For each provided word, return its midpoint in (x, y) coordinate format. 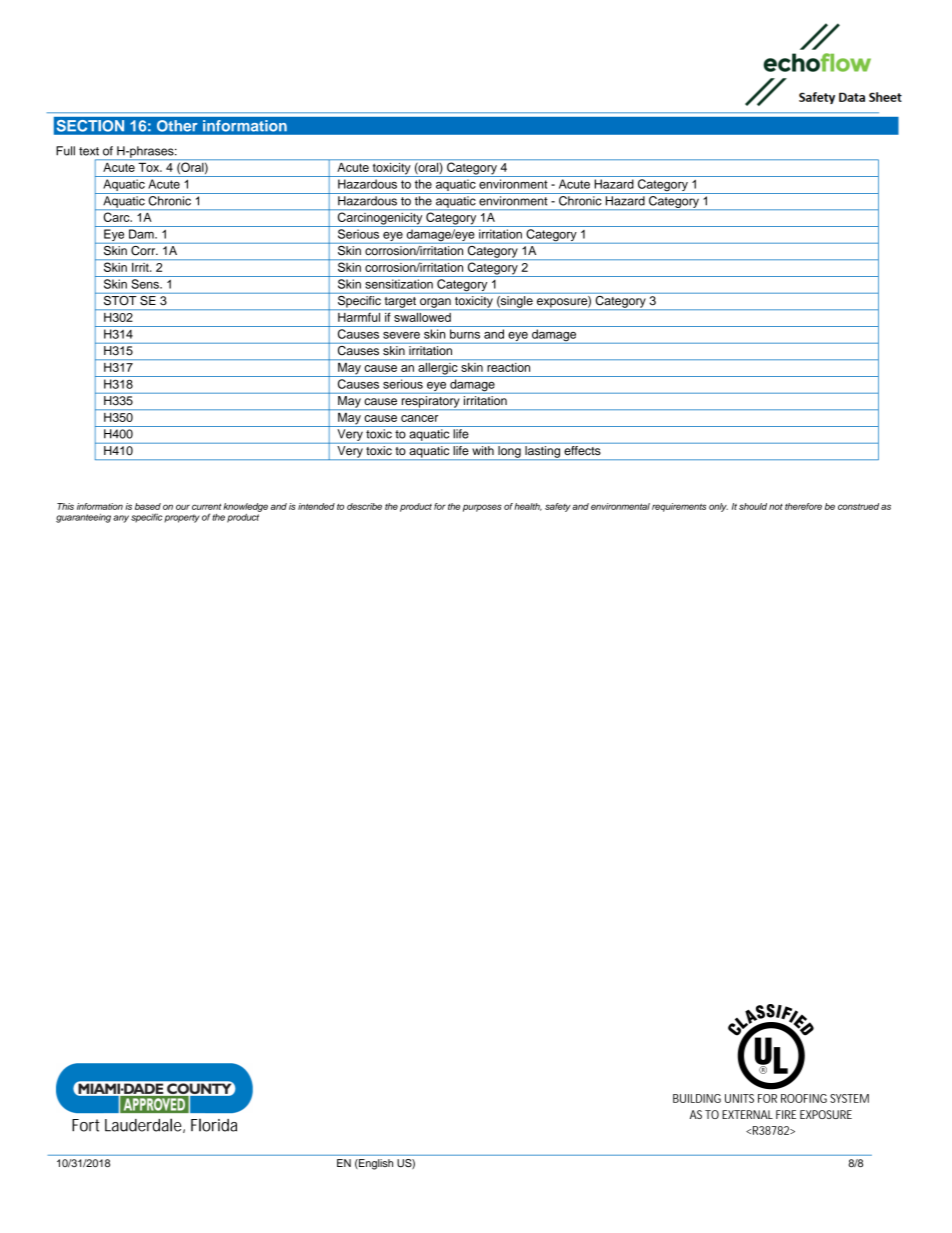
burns (465, 334)
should (753, 506)
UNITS (739, 1098)
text (89, 151)
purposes (482, 508)
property (182, 518)
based (148, 506)
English (375, 1164)
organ (435, 304)
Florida (214, 1125)
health (528, 507)
